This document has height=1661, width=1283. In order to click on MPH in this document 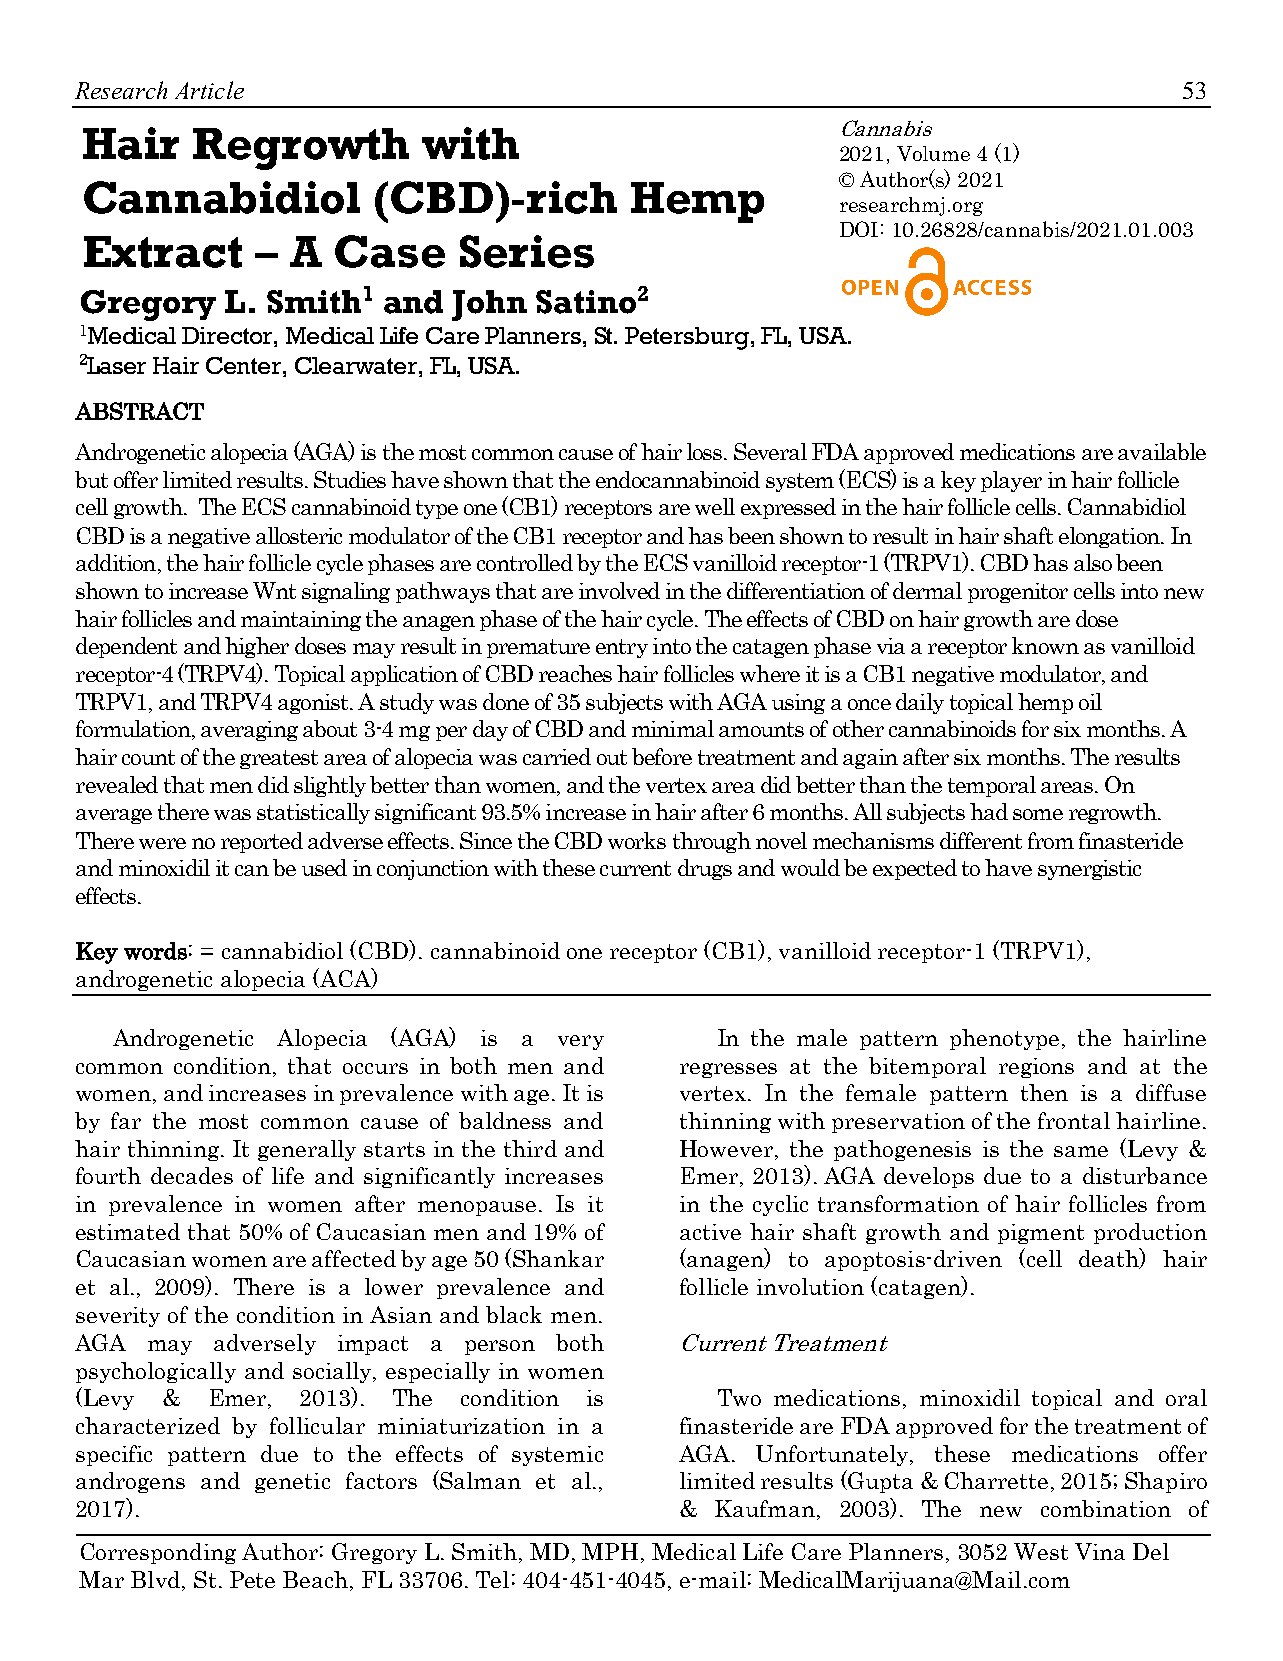, I will do `click(610, 1551)`.
